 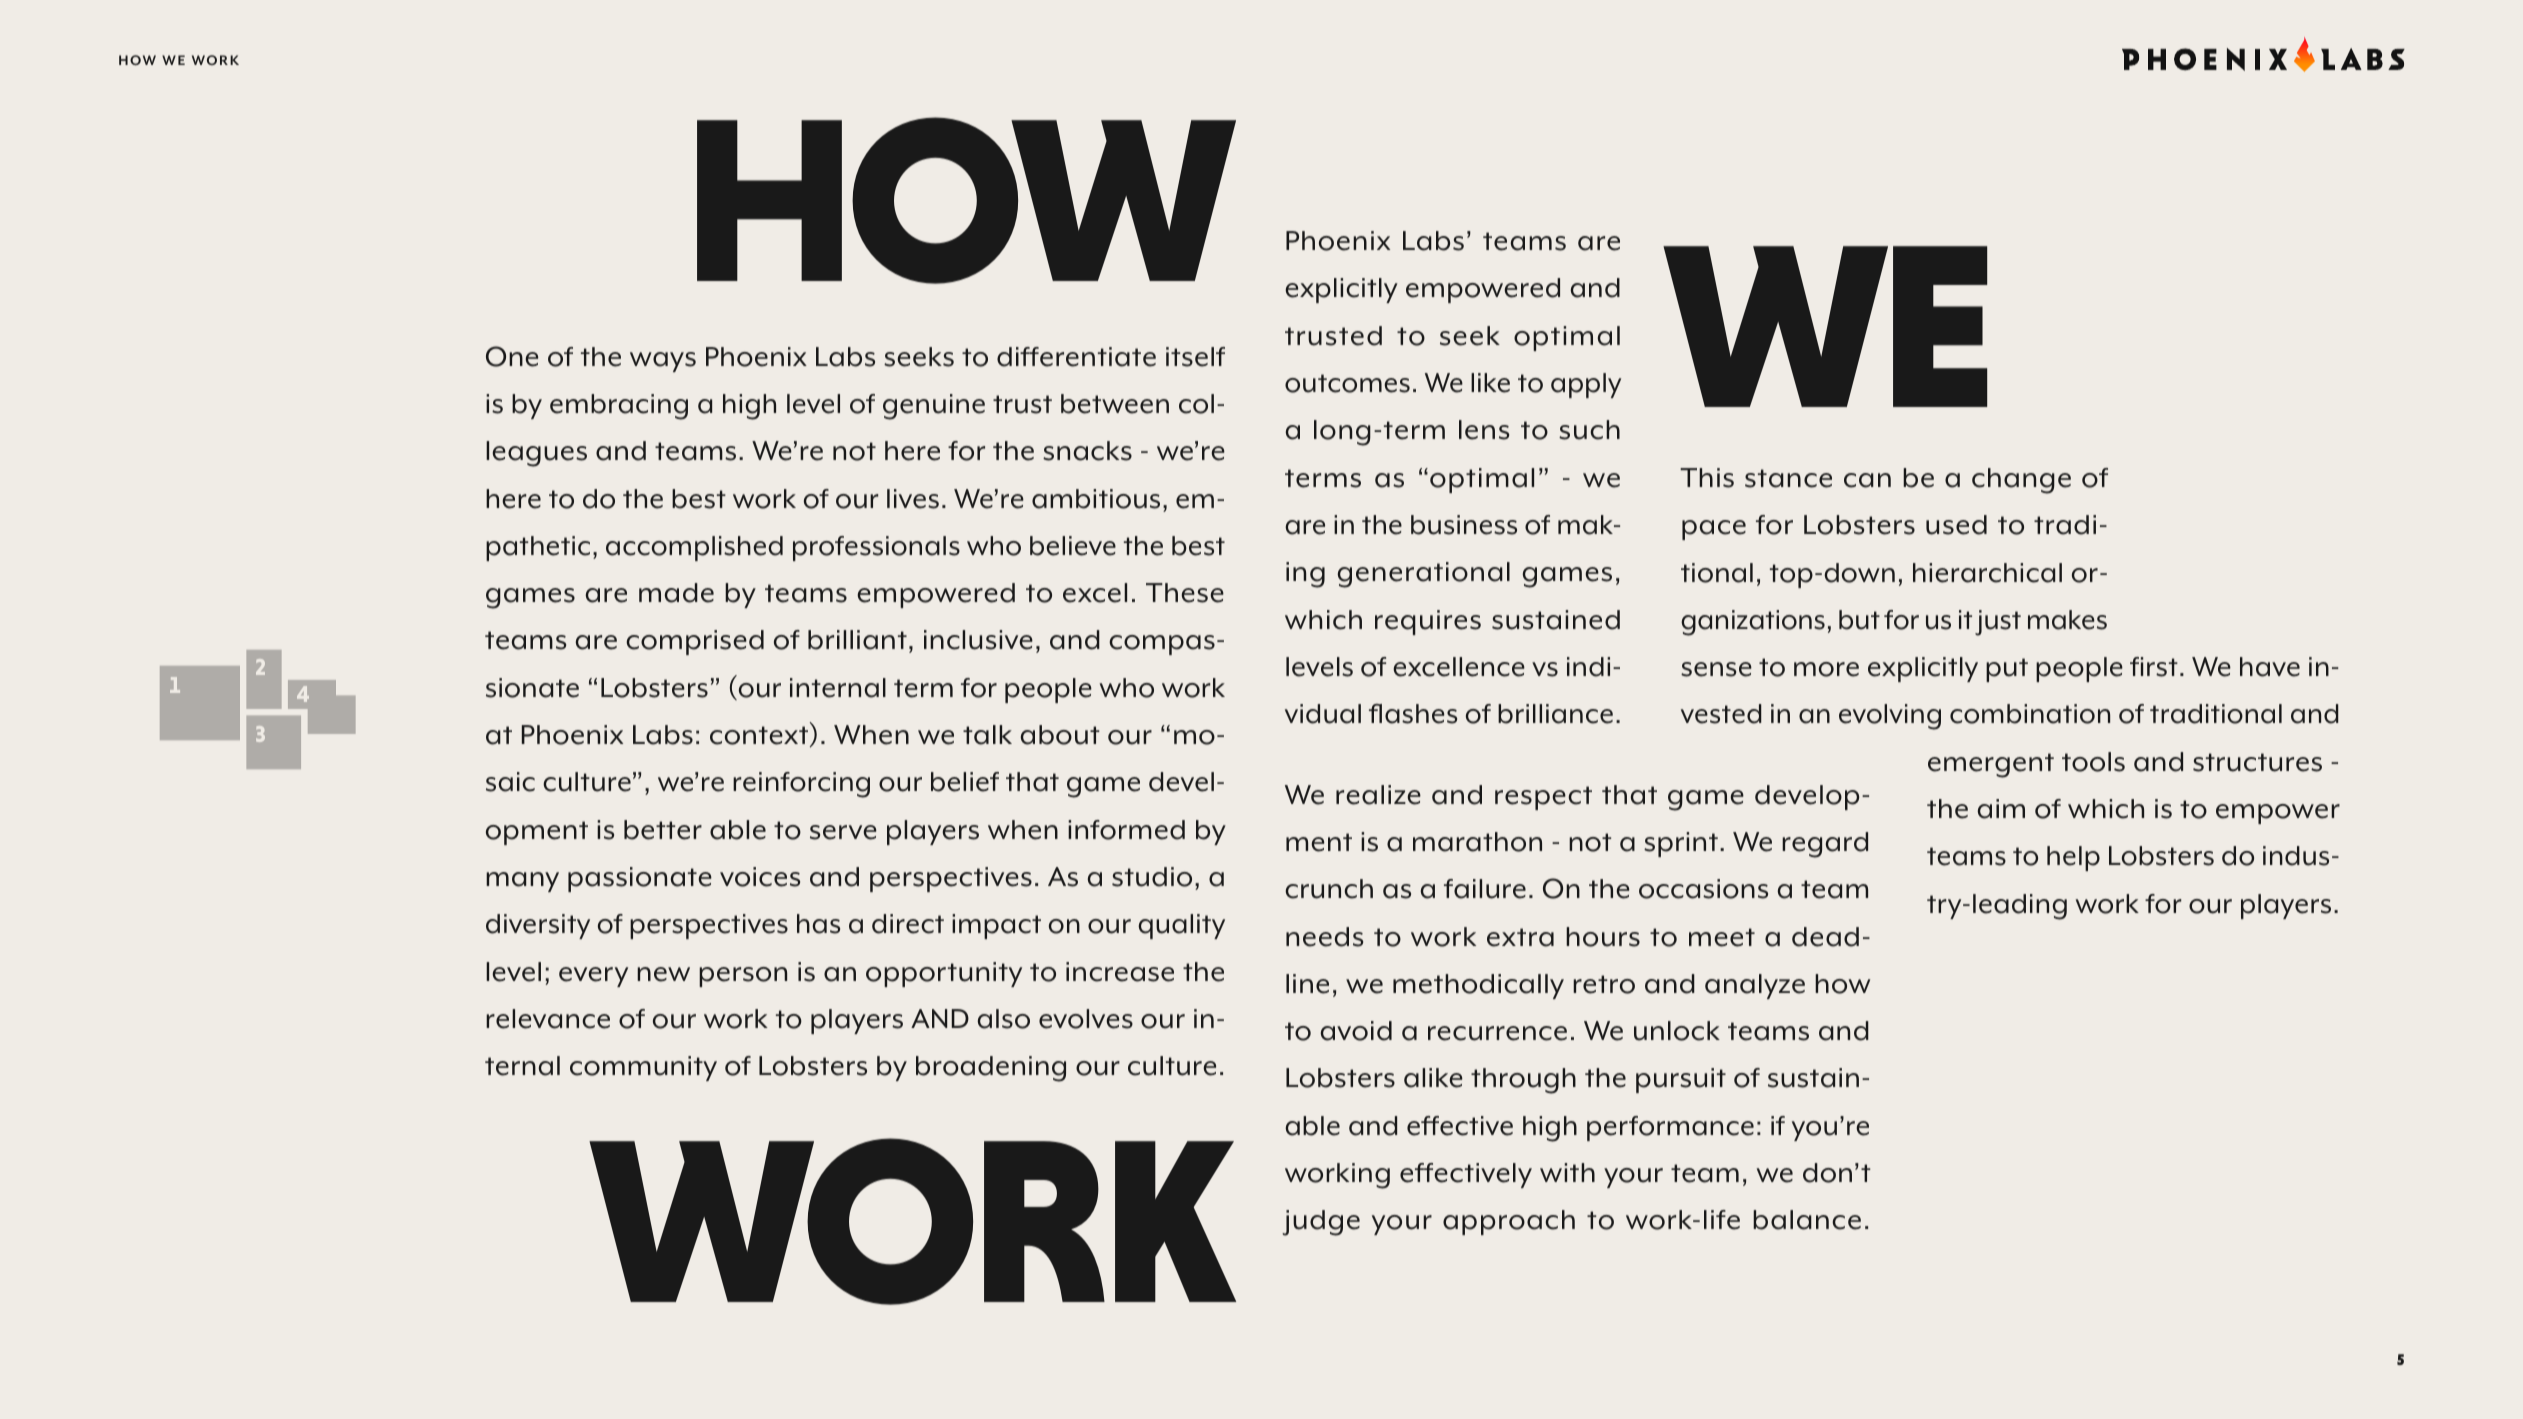 What do you see at coordinates (991, 1069) in the screenshot?
I see `broadening` at bounding box center [991, 1069].
